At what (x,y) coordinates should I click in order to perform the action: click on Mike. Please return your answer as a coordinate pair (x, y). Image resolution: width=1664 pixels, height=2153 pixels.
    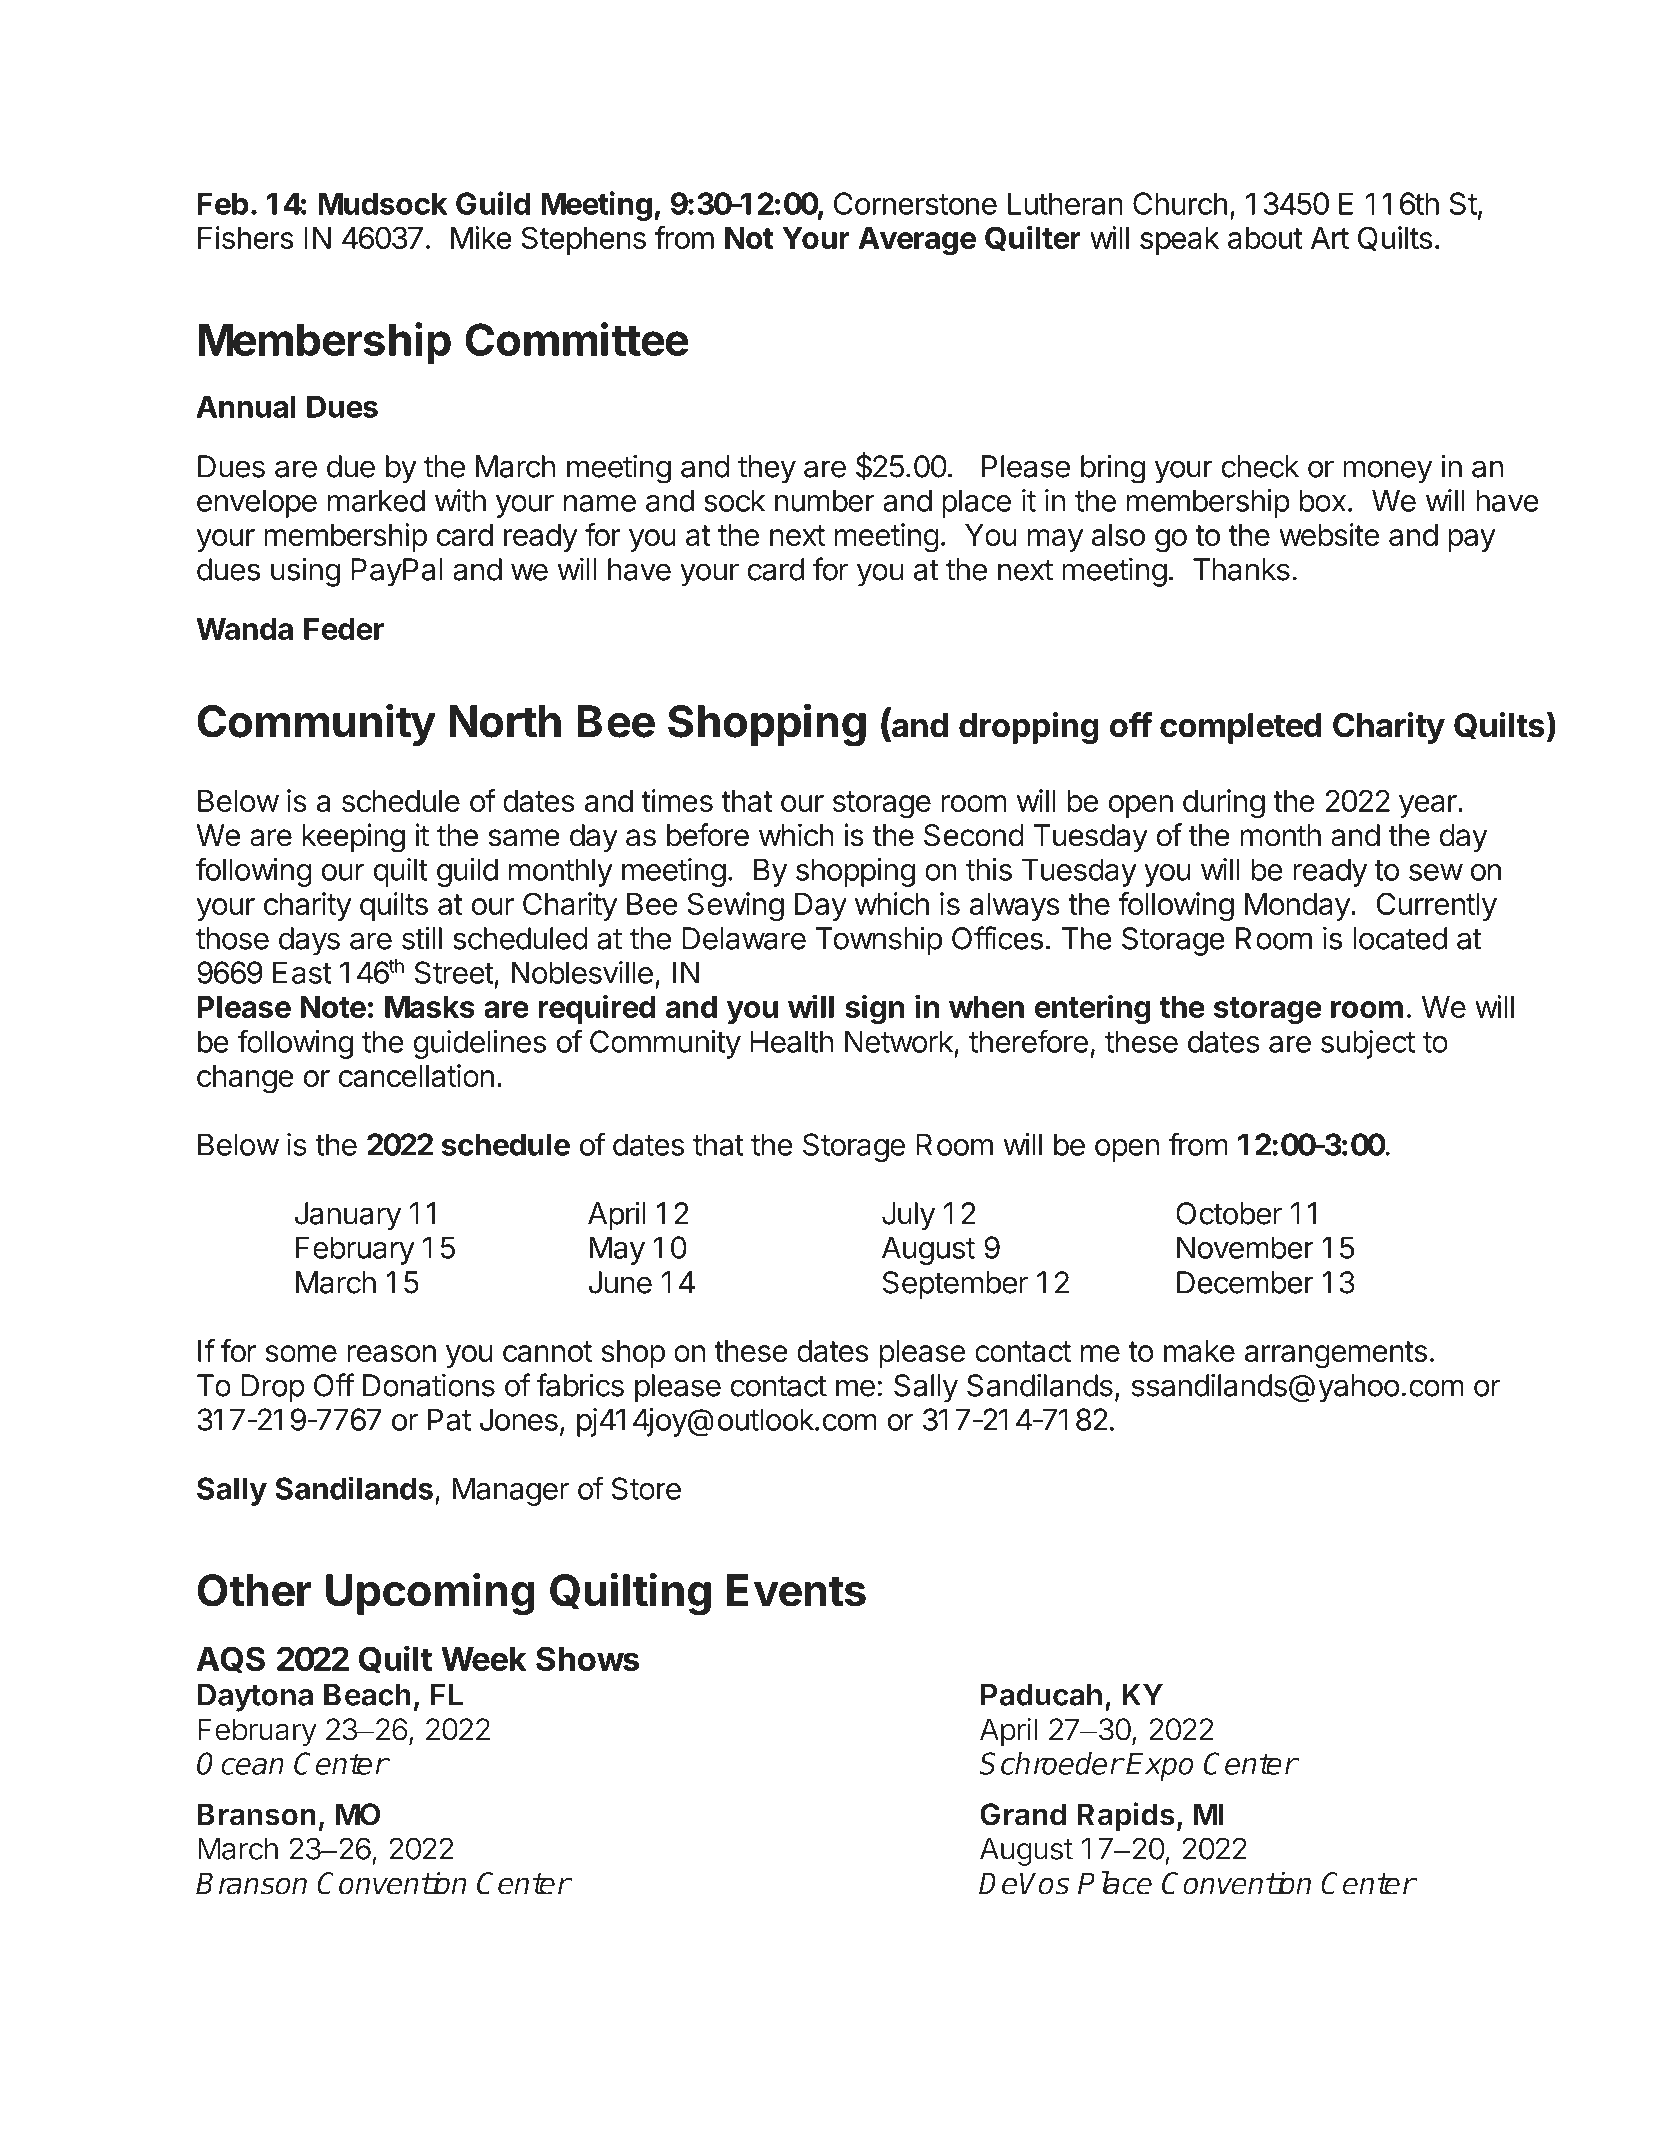
    Looking at the image, I should click on (481, 237).
